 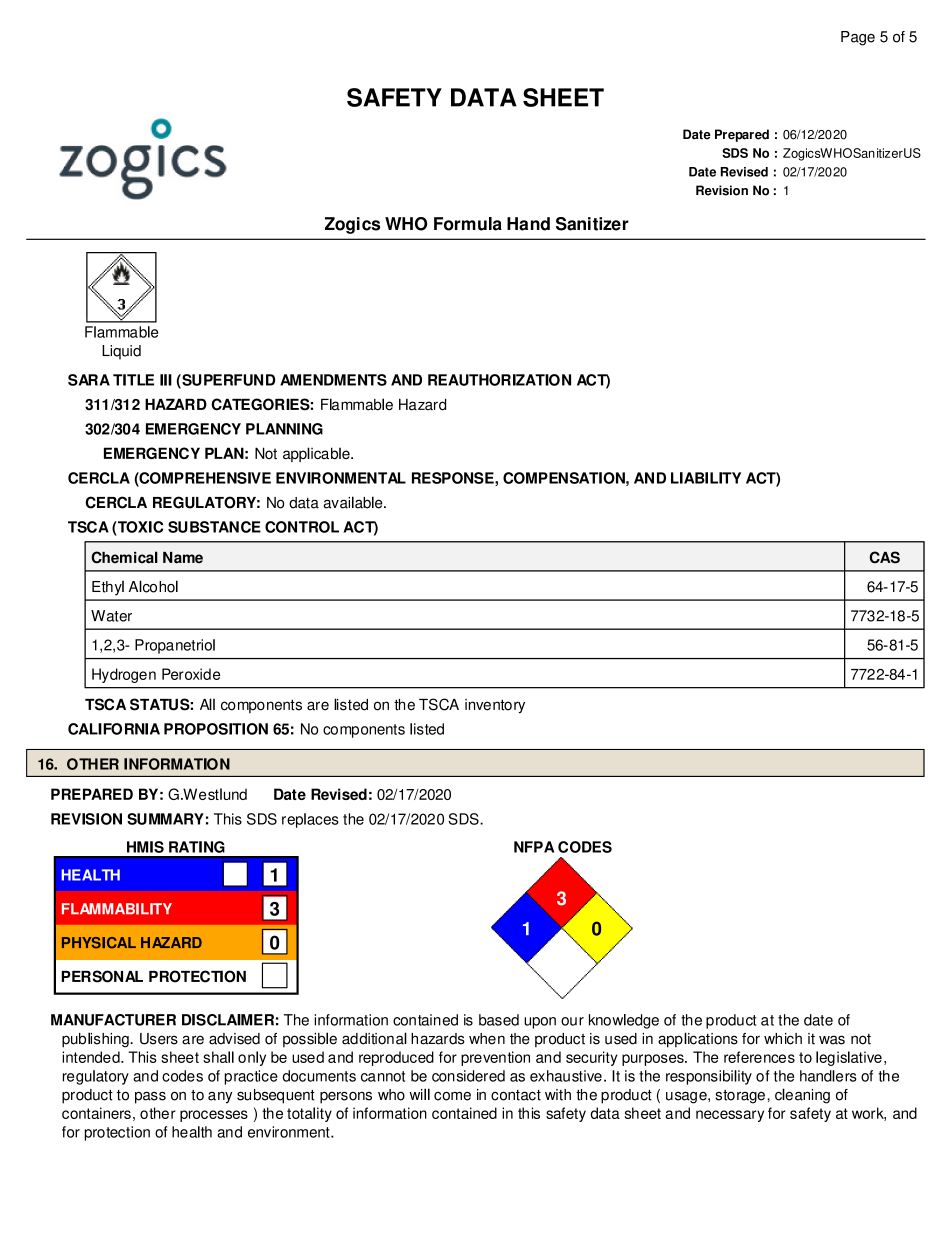 What do you see at coordinates (216, 729) in the screenshot?
I see `PROPOSITION` at bounding box center [216, 729].
